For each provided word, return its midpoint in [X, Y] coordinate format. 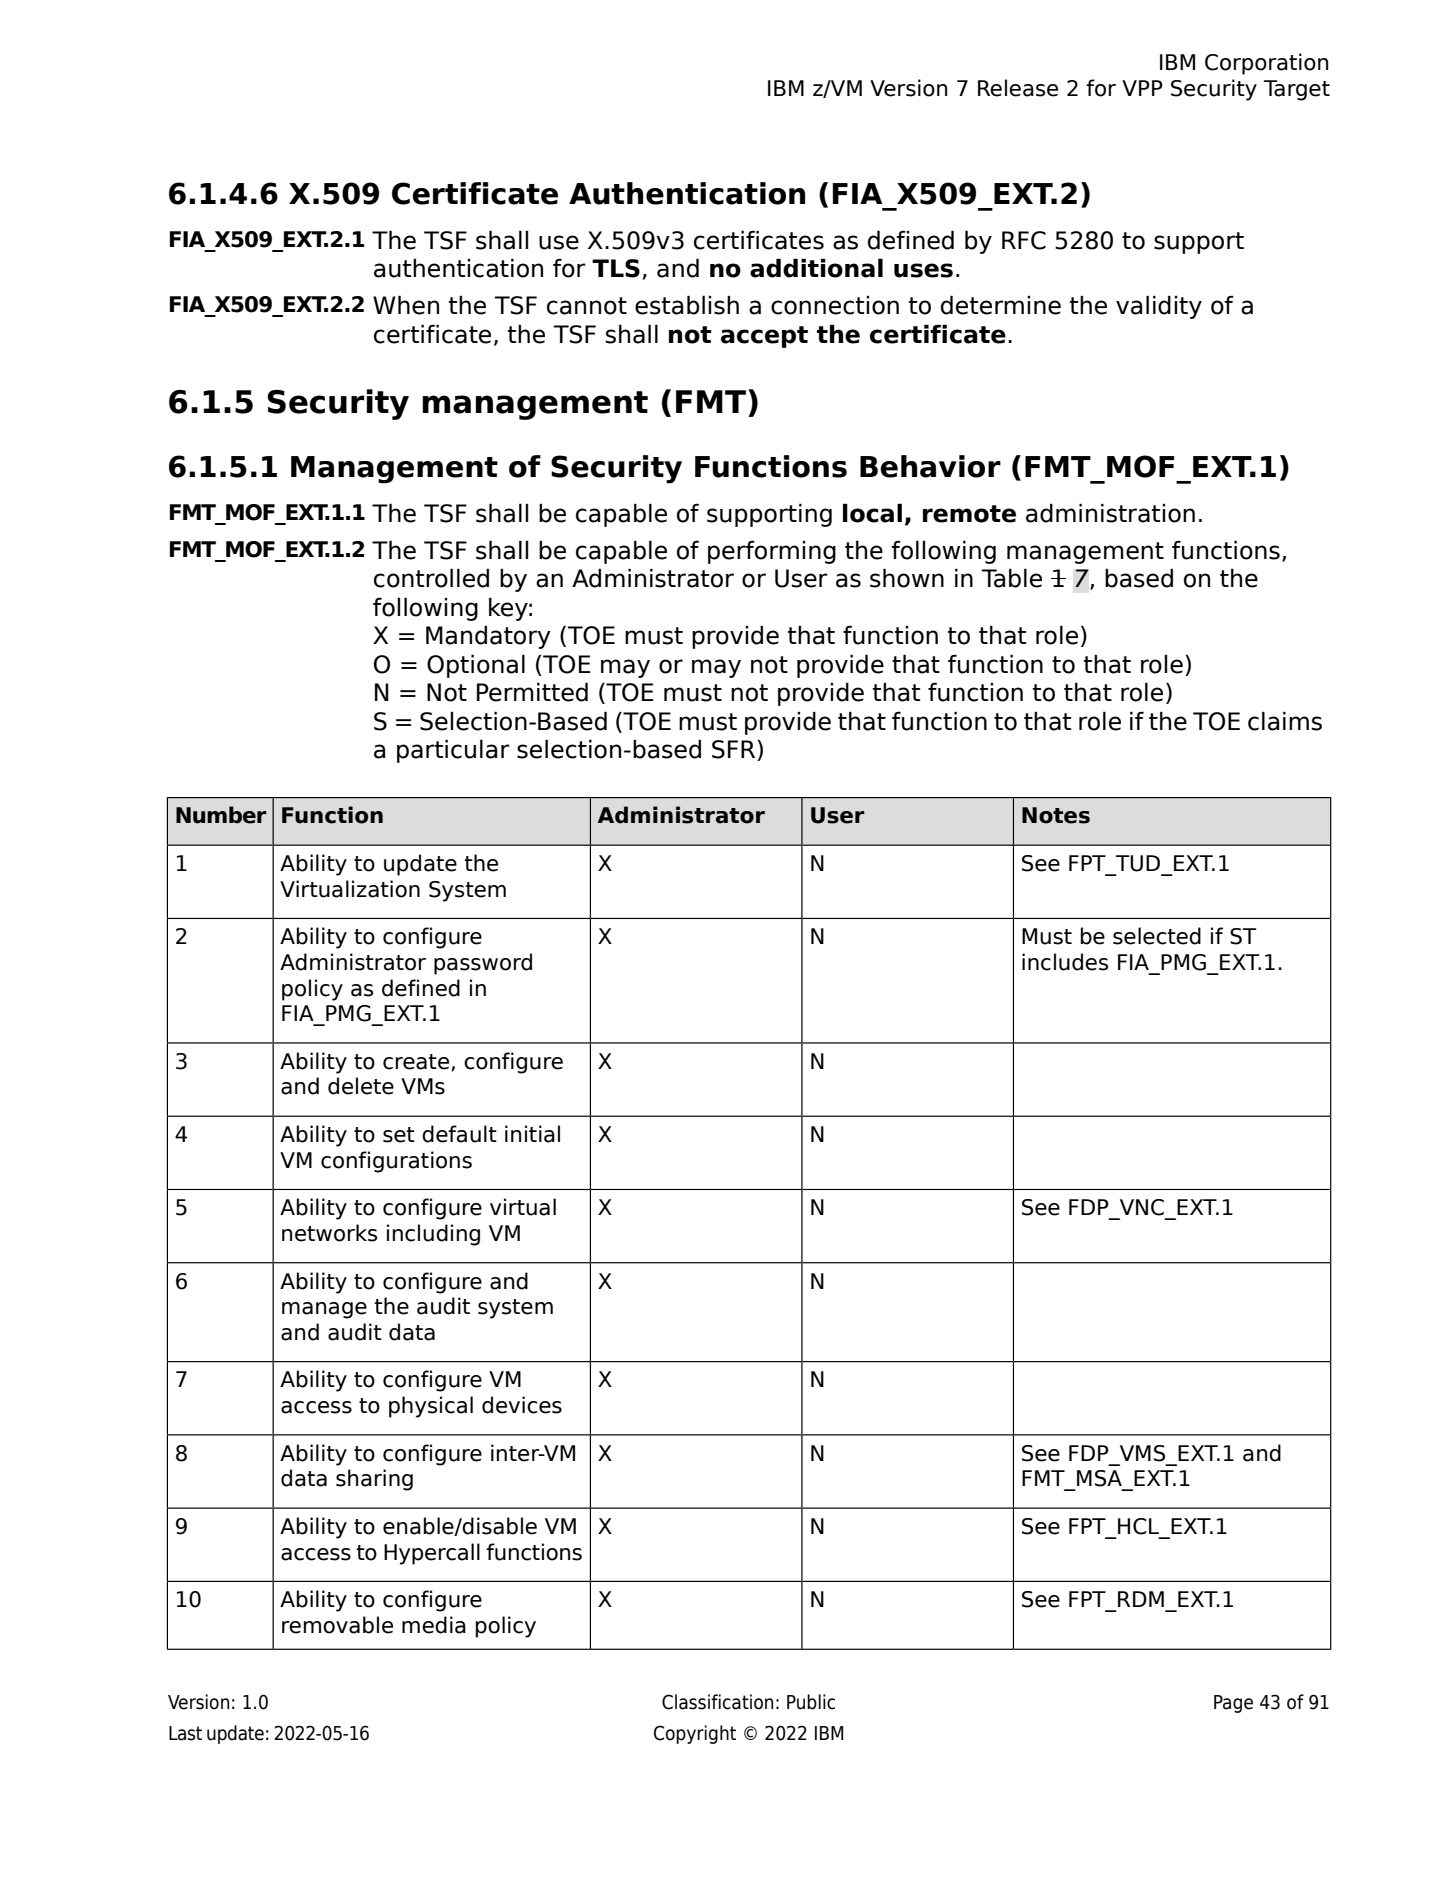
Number [221, 815]
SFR [735, 750]
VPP [1142, 88]
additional [816, 268]
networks [329, 1233]
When [406, 305]
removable [337, 1625]
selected [1157, 936]
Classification [717, 1702]
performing [772, 552]
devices [522, 1405]
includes [1065, 962]
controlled [431, 578]
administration [1110, 513]
